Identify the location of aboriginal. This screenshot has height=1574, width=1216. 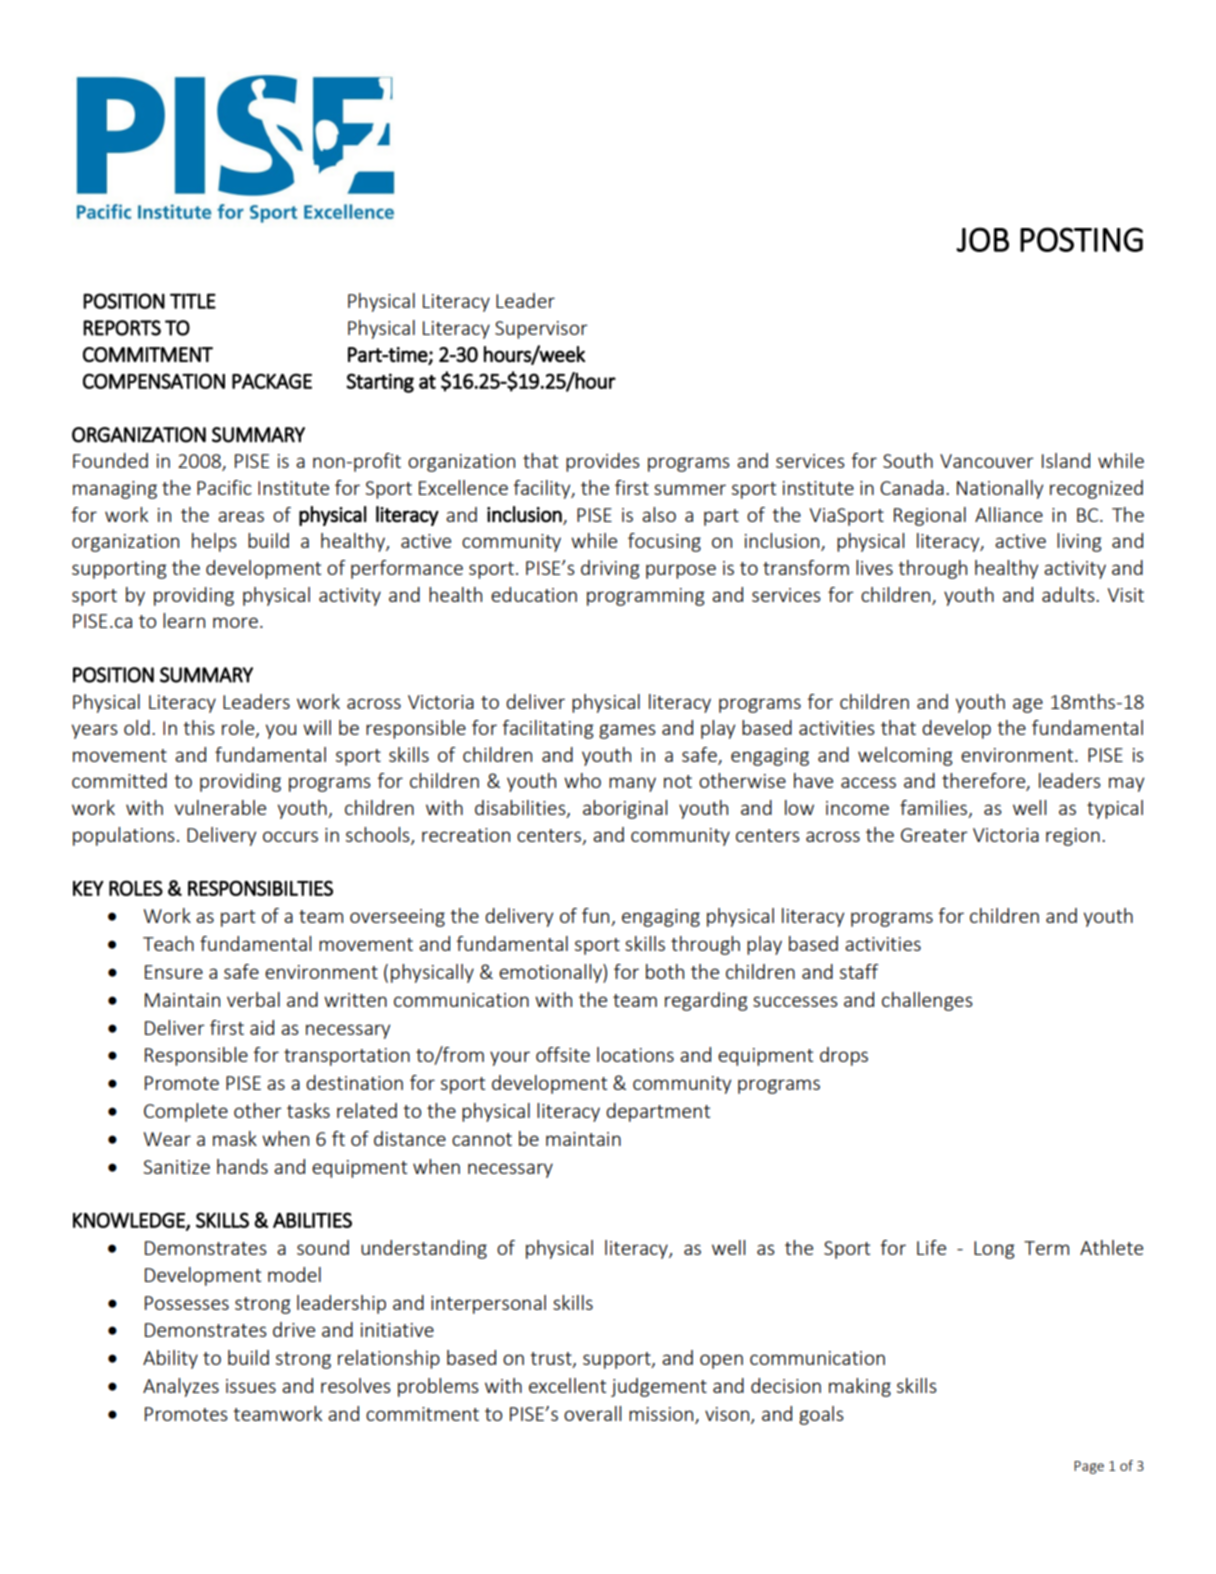
(625, 809).
